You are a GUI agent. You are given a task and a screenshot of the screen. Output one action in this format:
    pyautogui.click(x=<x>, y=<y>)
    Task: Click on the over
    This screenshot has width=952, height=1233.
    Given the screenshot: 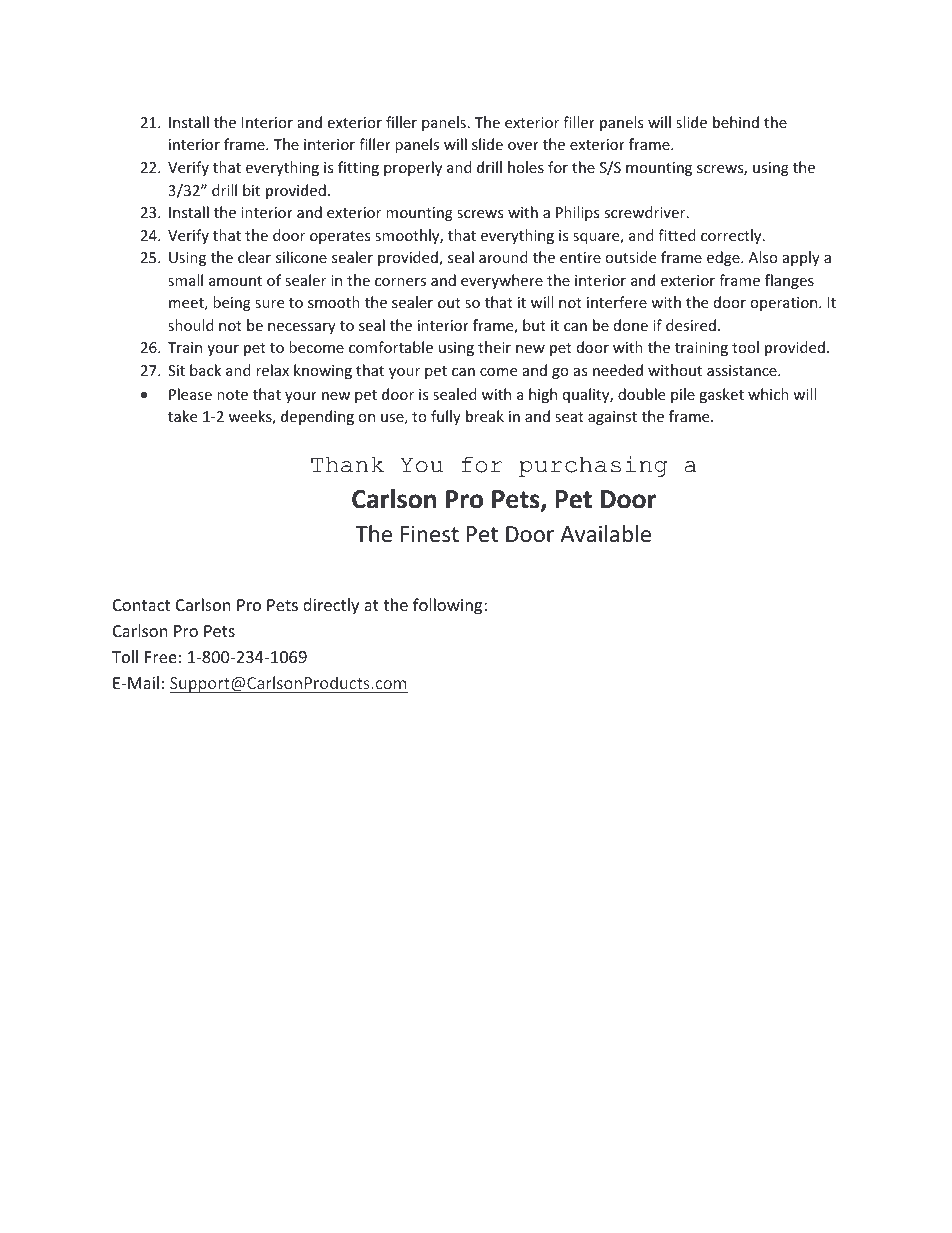 What is the action you would take?
    pyautogui.click(x=523, y=146)
